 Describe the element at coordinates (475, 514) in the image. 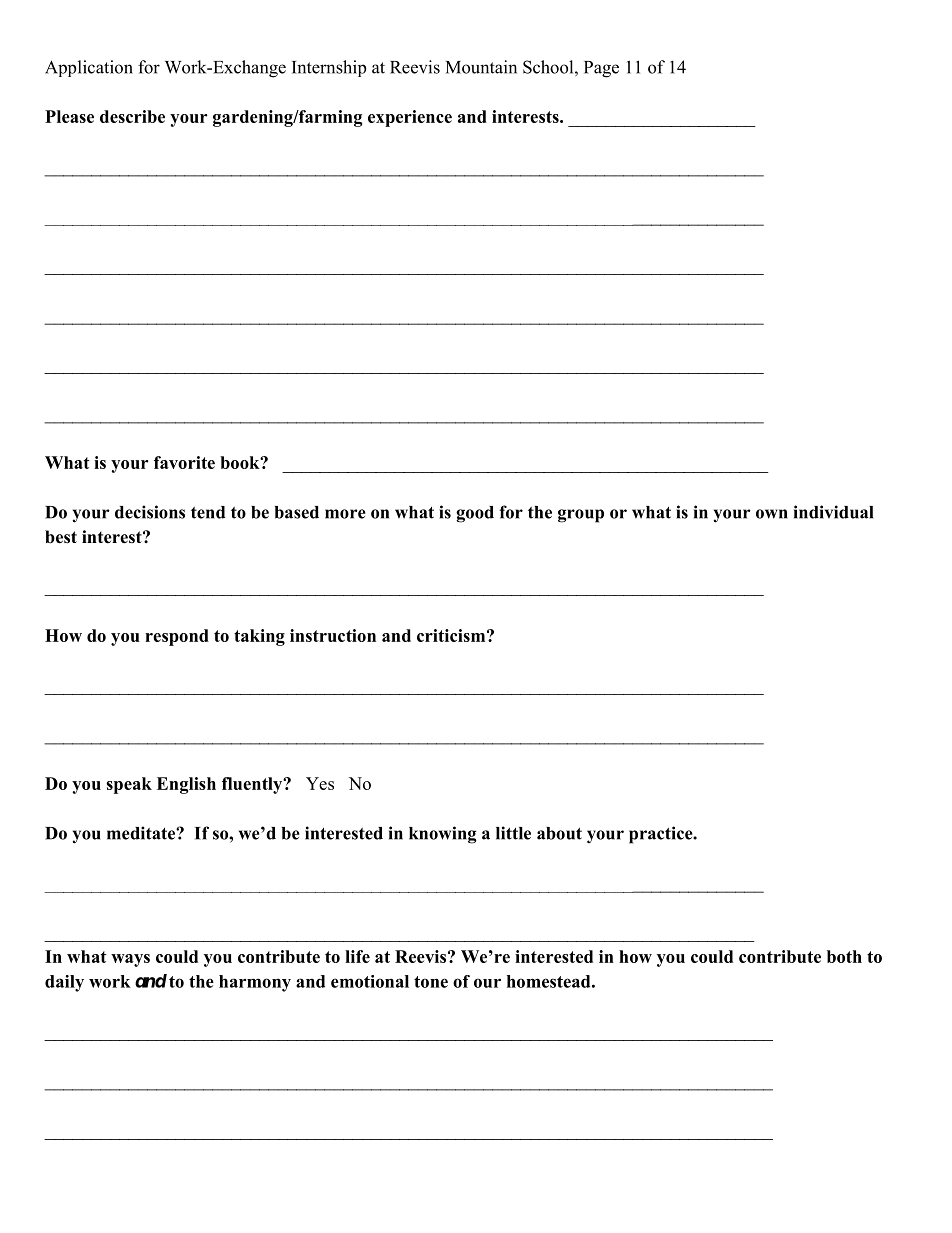

I see `good` at that location.
